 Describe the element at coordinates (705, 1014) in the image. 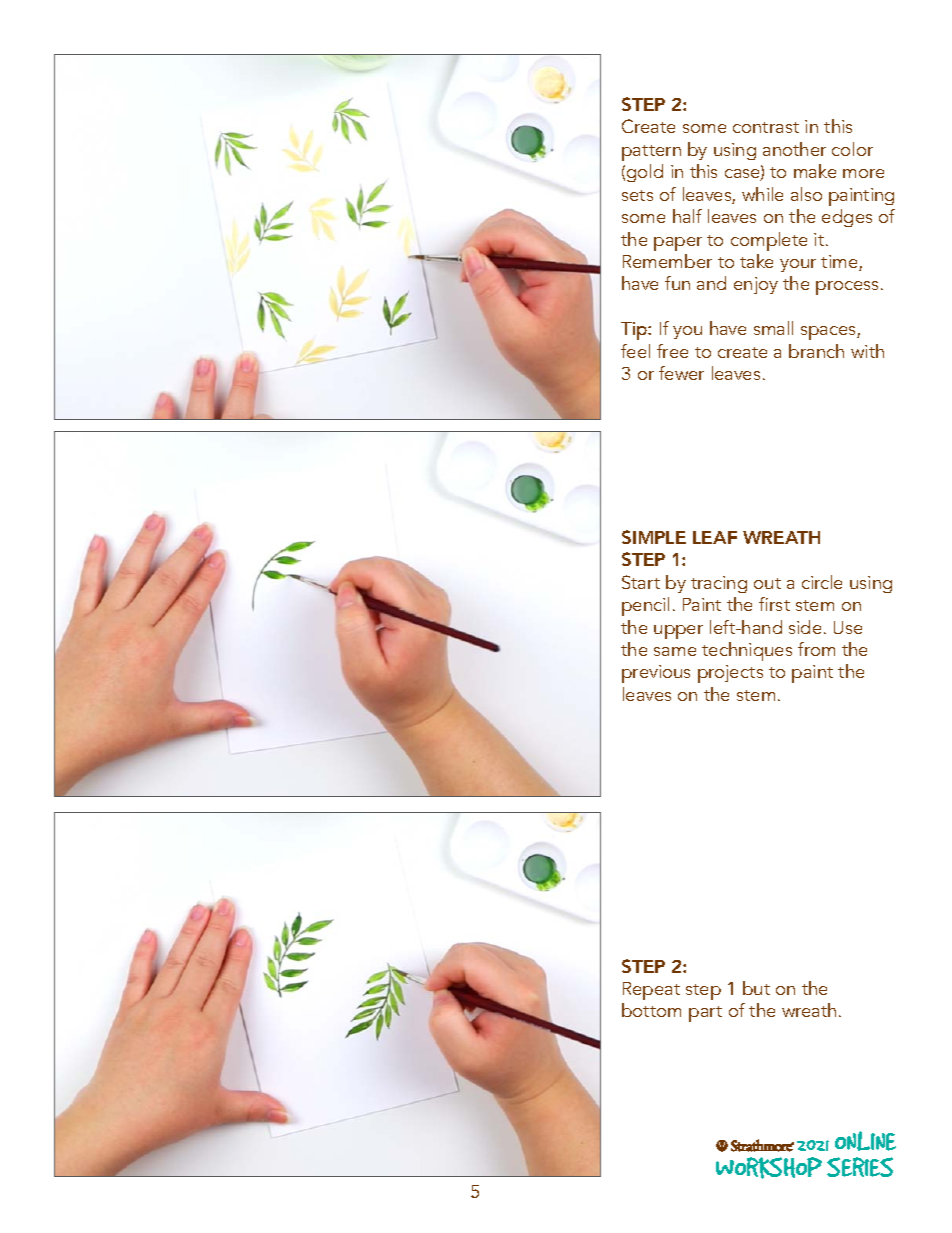

I see `part` at that location.
